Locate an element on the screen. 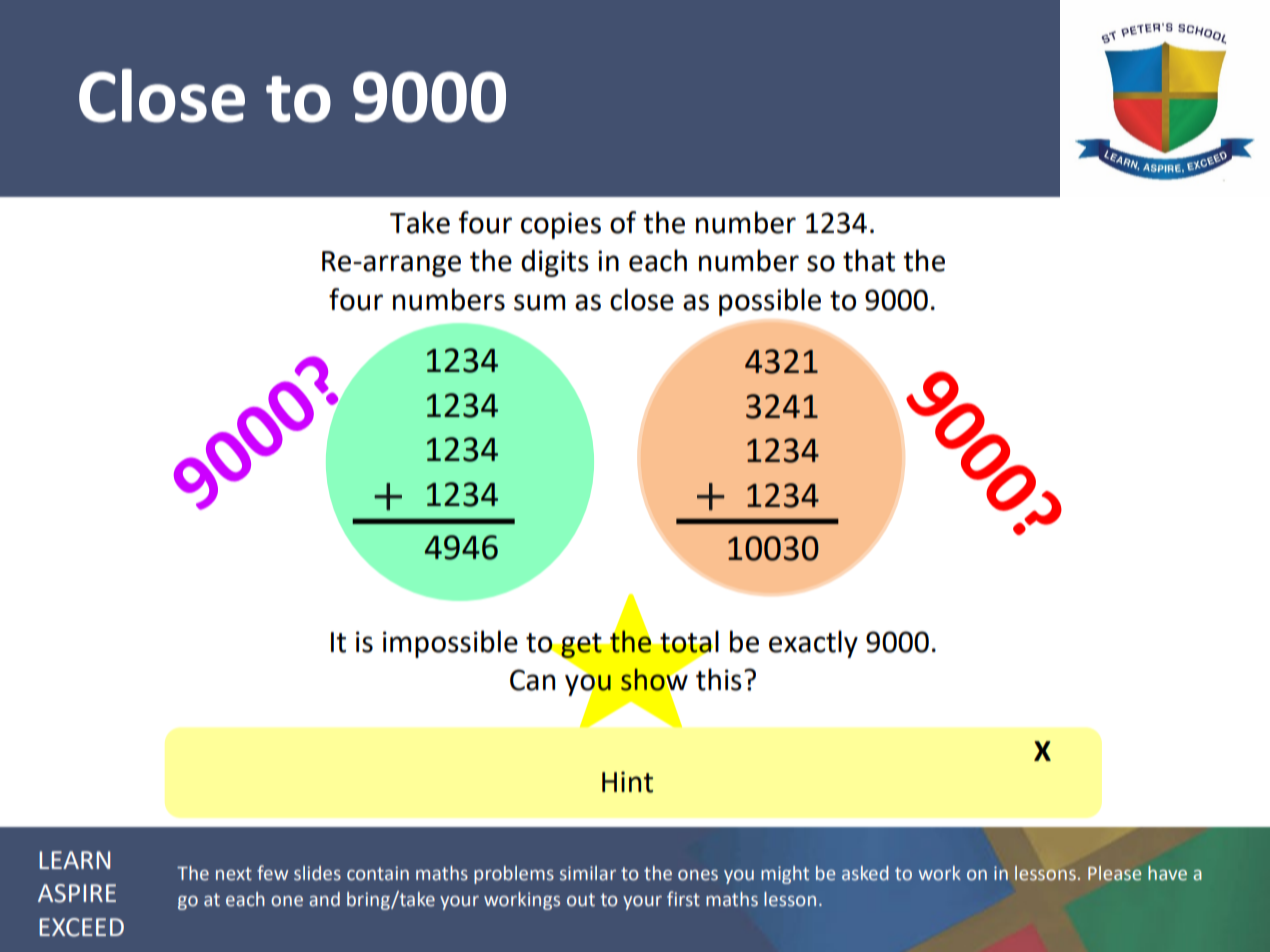 The height and width of the screenshot is (952, 1270). LEARN is located at coordinates (74, 860).
